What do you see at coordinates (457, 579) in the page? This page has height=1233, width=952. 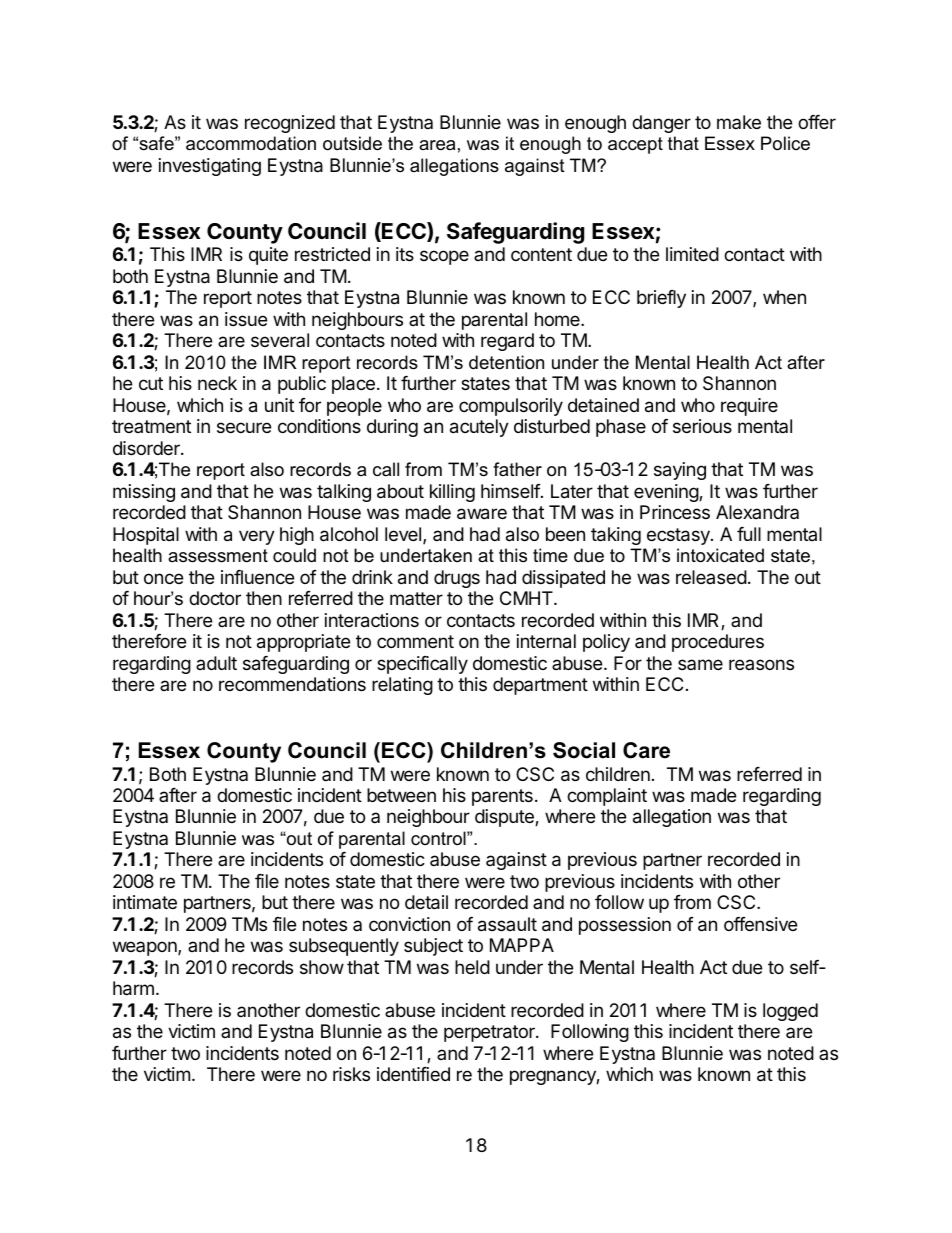 I see `drugs` at bounding box center [457, 579].
